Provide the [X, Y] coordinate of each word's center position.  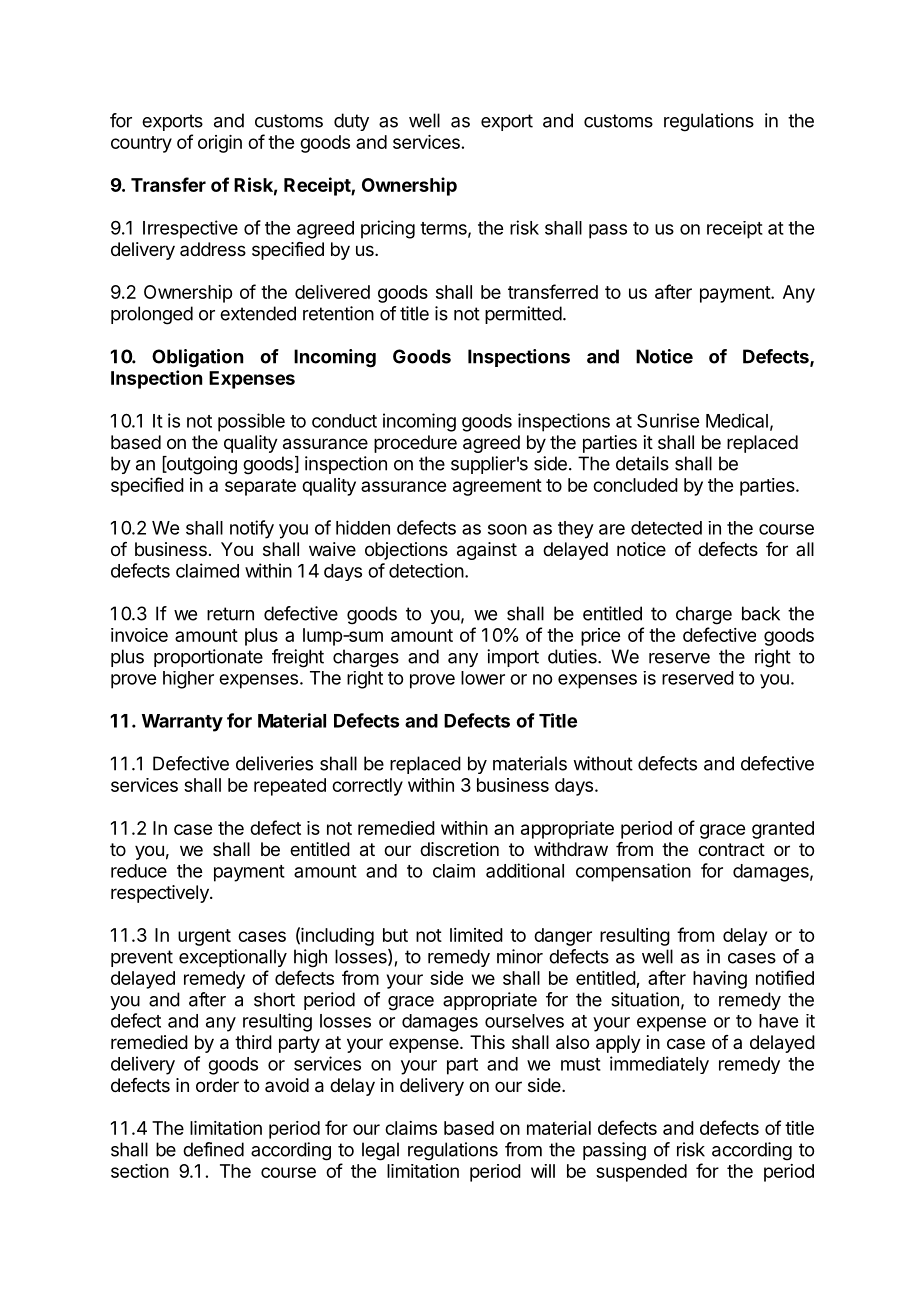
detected [666, 528]
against [487, 551]
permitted [523, 315]
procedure [415, 444]
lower [483, 678]
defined [213, 1149]
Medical [737, 420]
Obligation [197, 358]
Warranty [182, 723]
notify [252, 529]
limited [476, 935]
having [720, 980]
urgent [204, 937]
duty [351, 122]
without [603, 763]
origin [220, 144]
